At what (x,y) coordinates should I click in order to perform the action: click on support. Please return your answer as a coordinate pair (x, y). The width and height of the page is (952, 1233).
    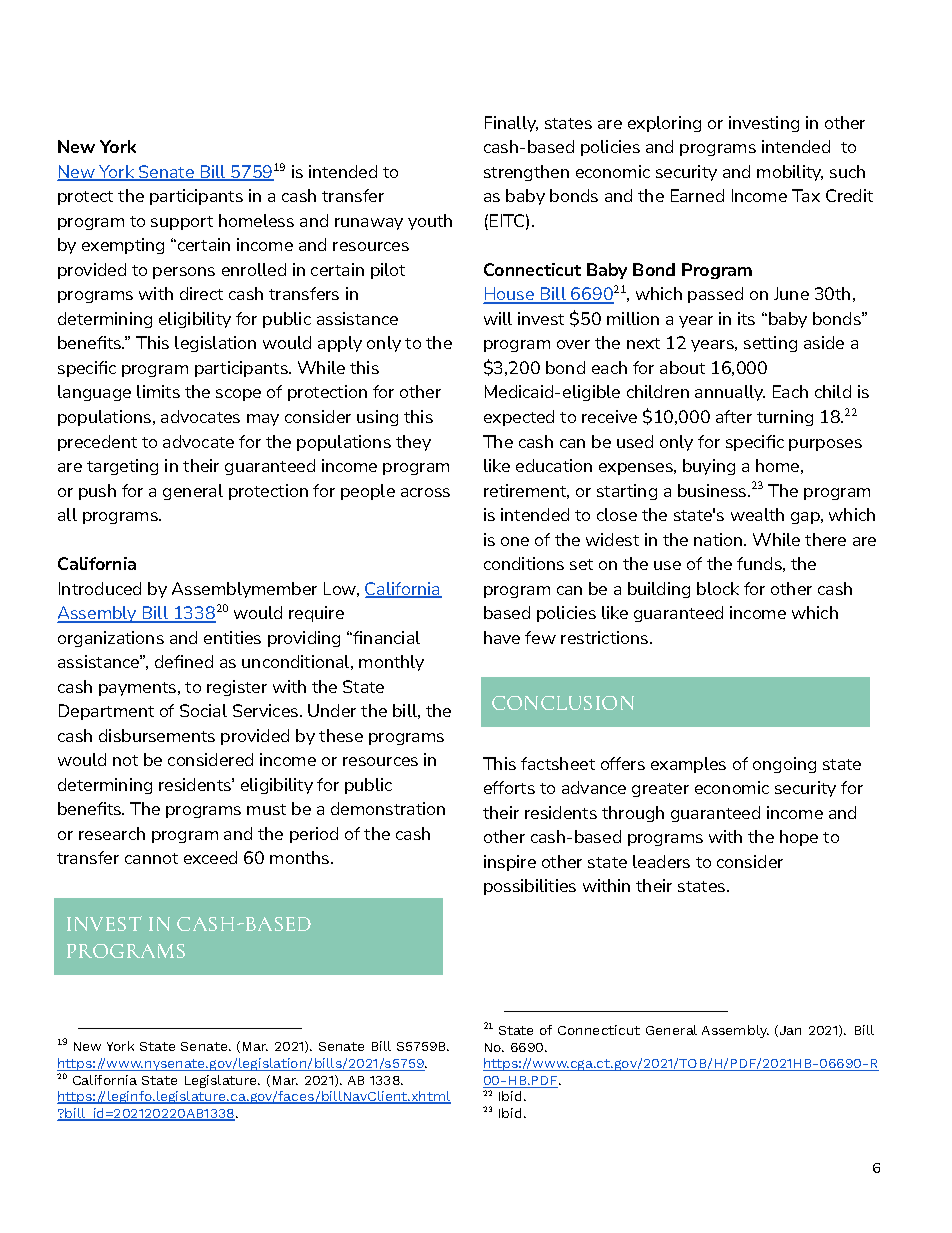
    Looking at the image, I should click on (182, 223).
